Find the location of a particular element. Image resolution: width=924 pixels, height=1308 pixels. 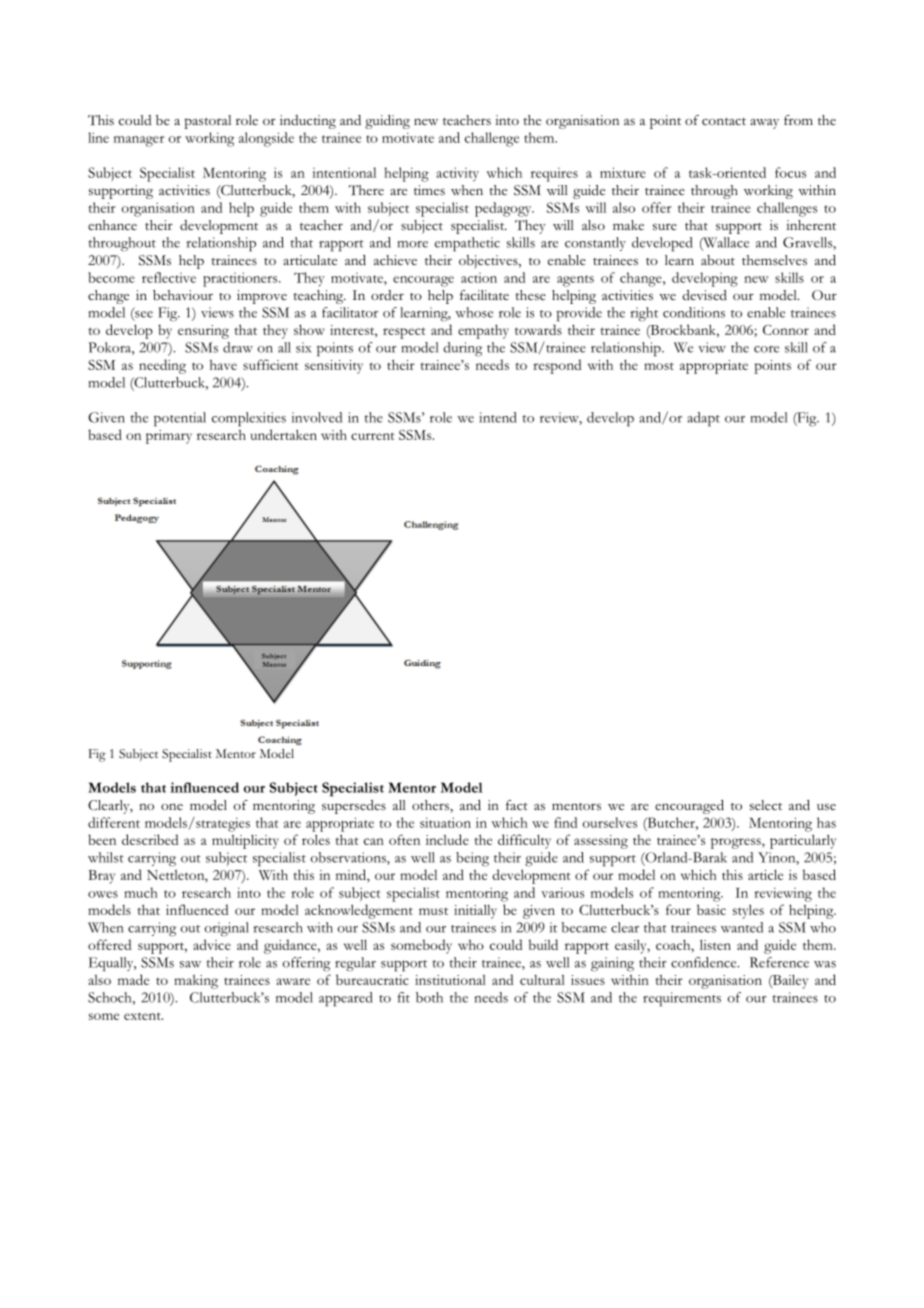

primary is located at coordinates (169, 437).
